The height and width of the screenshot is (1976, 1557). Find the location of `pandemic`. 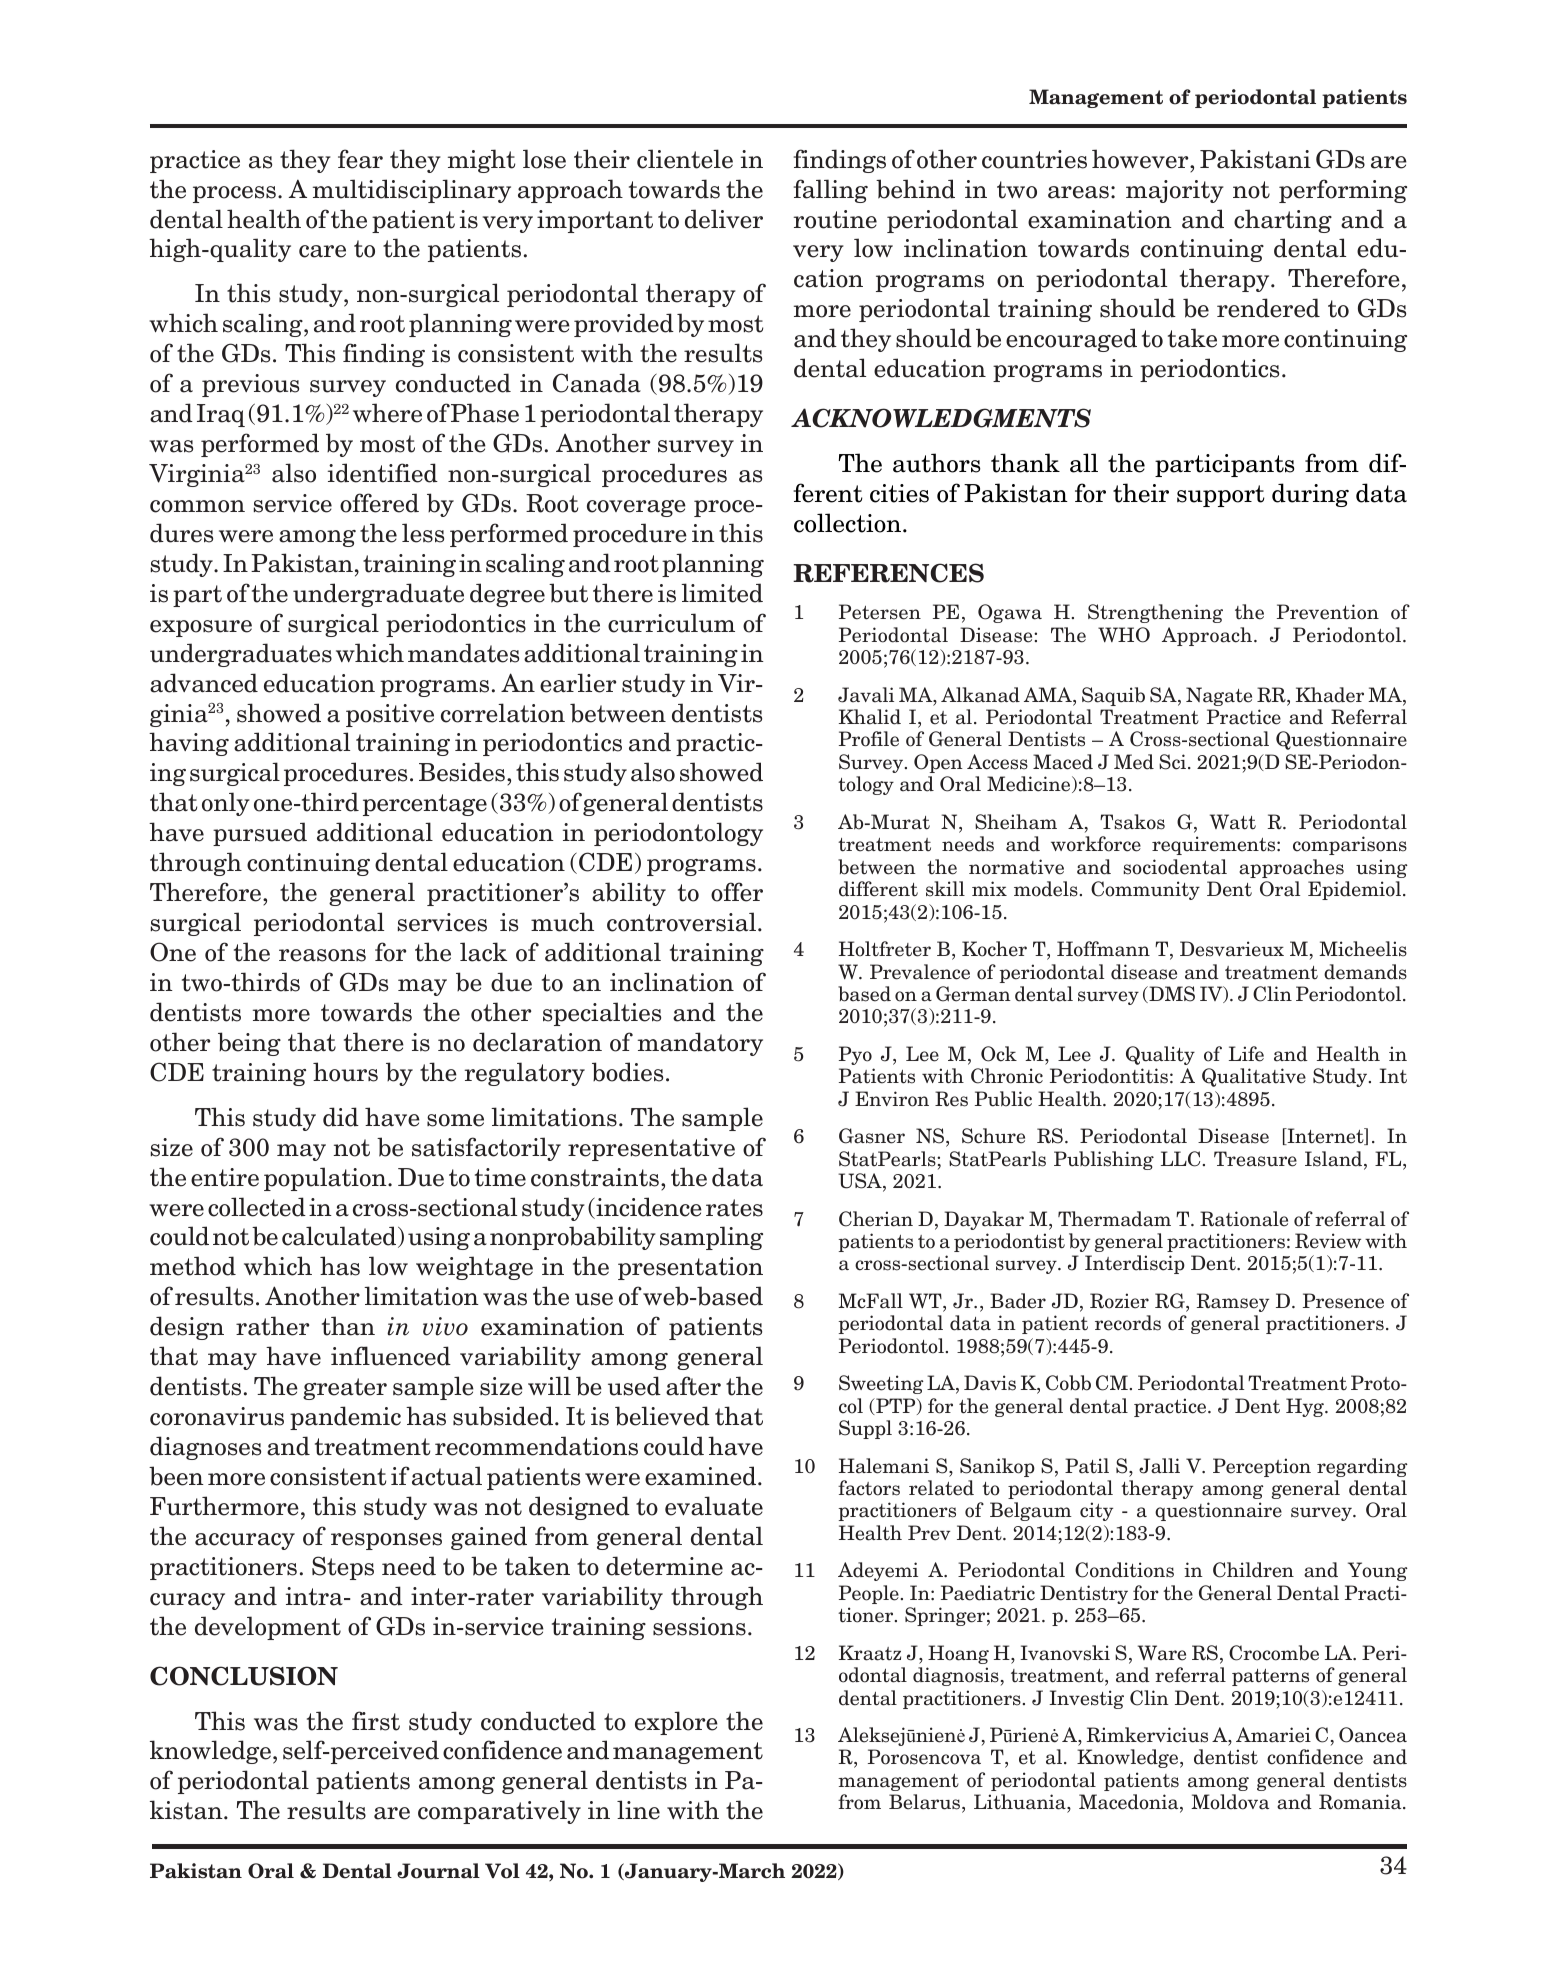

pandemic is located at coordinates (345, 1418).
